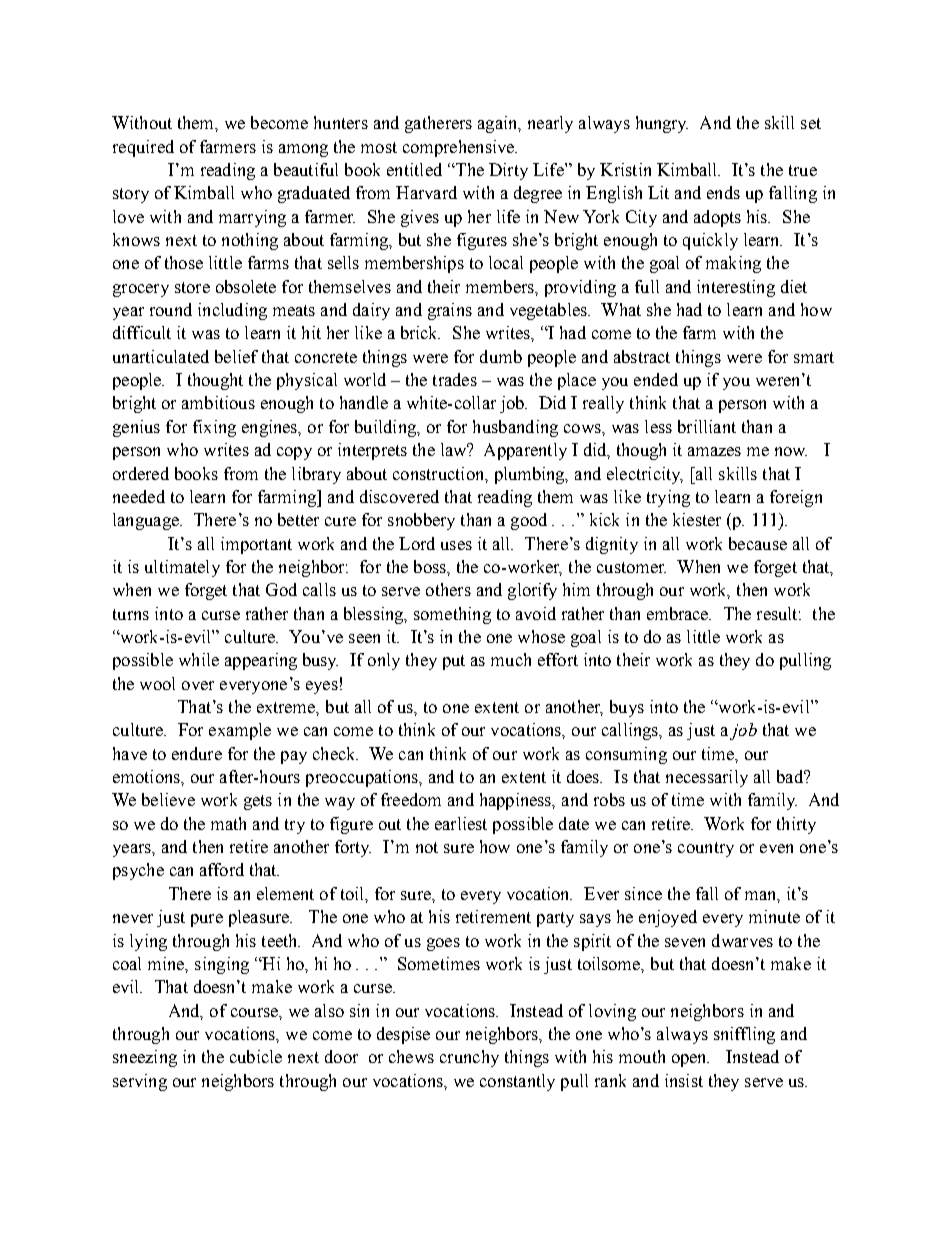 The width and height of the page is (952, 1233). I want to click on math, so click(228, 823).
